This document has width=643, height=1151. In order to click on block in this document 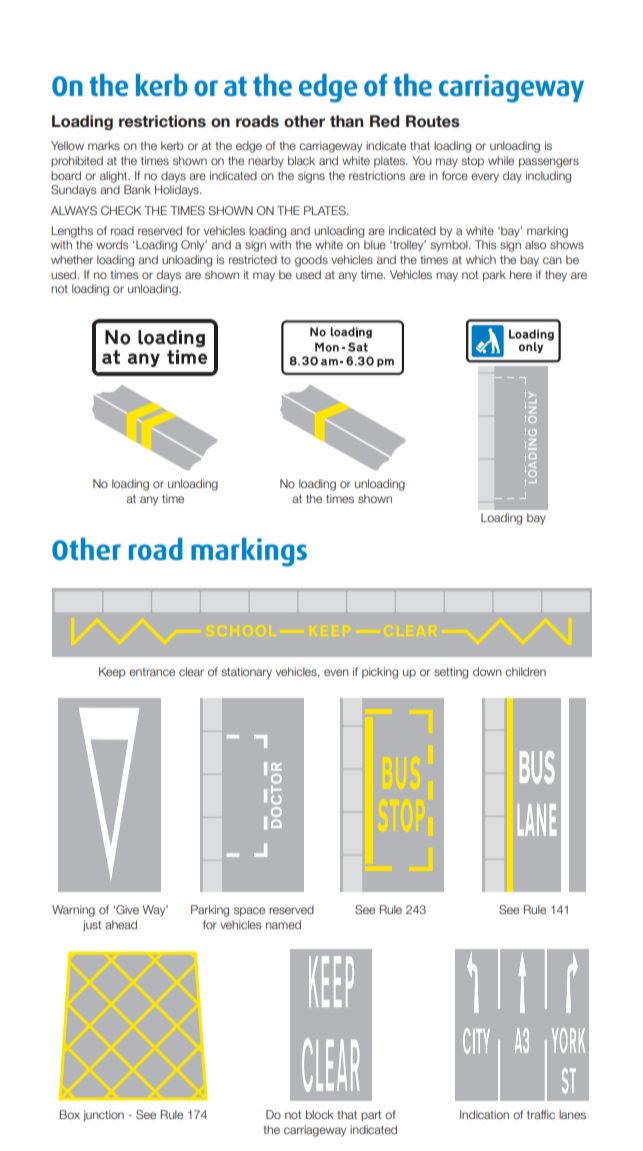, I will do `click(320, 1114)`.
